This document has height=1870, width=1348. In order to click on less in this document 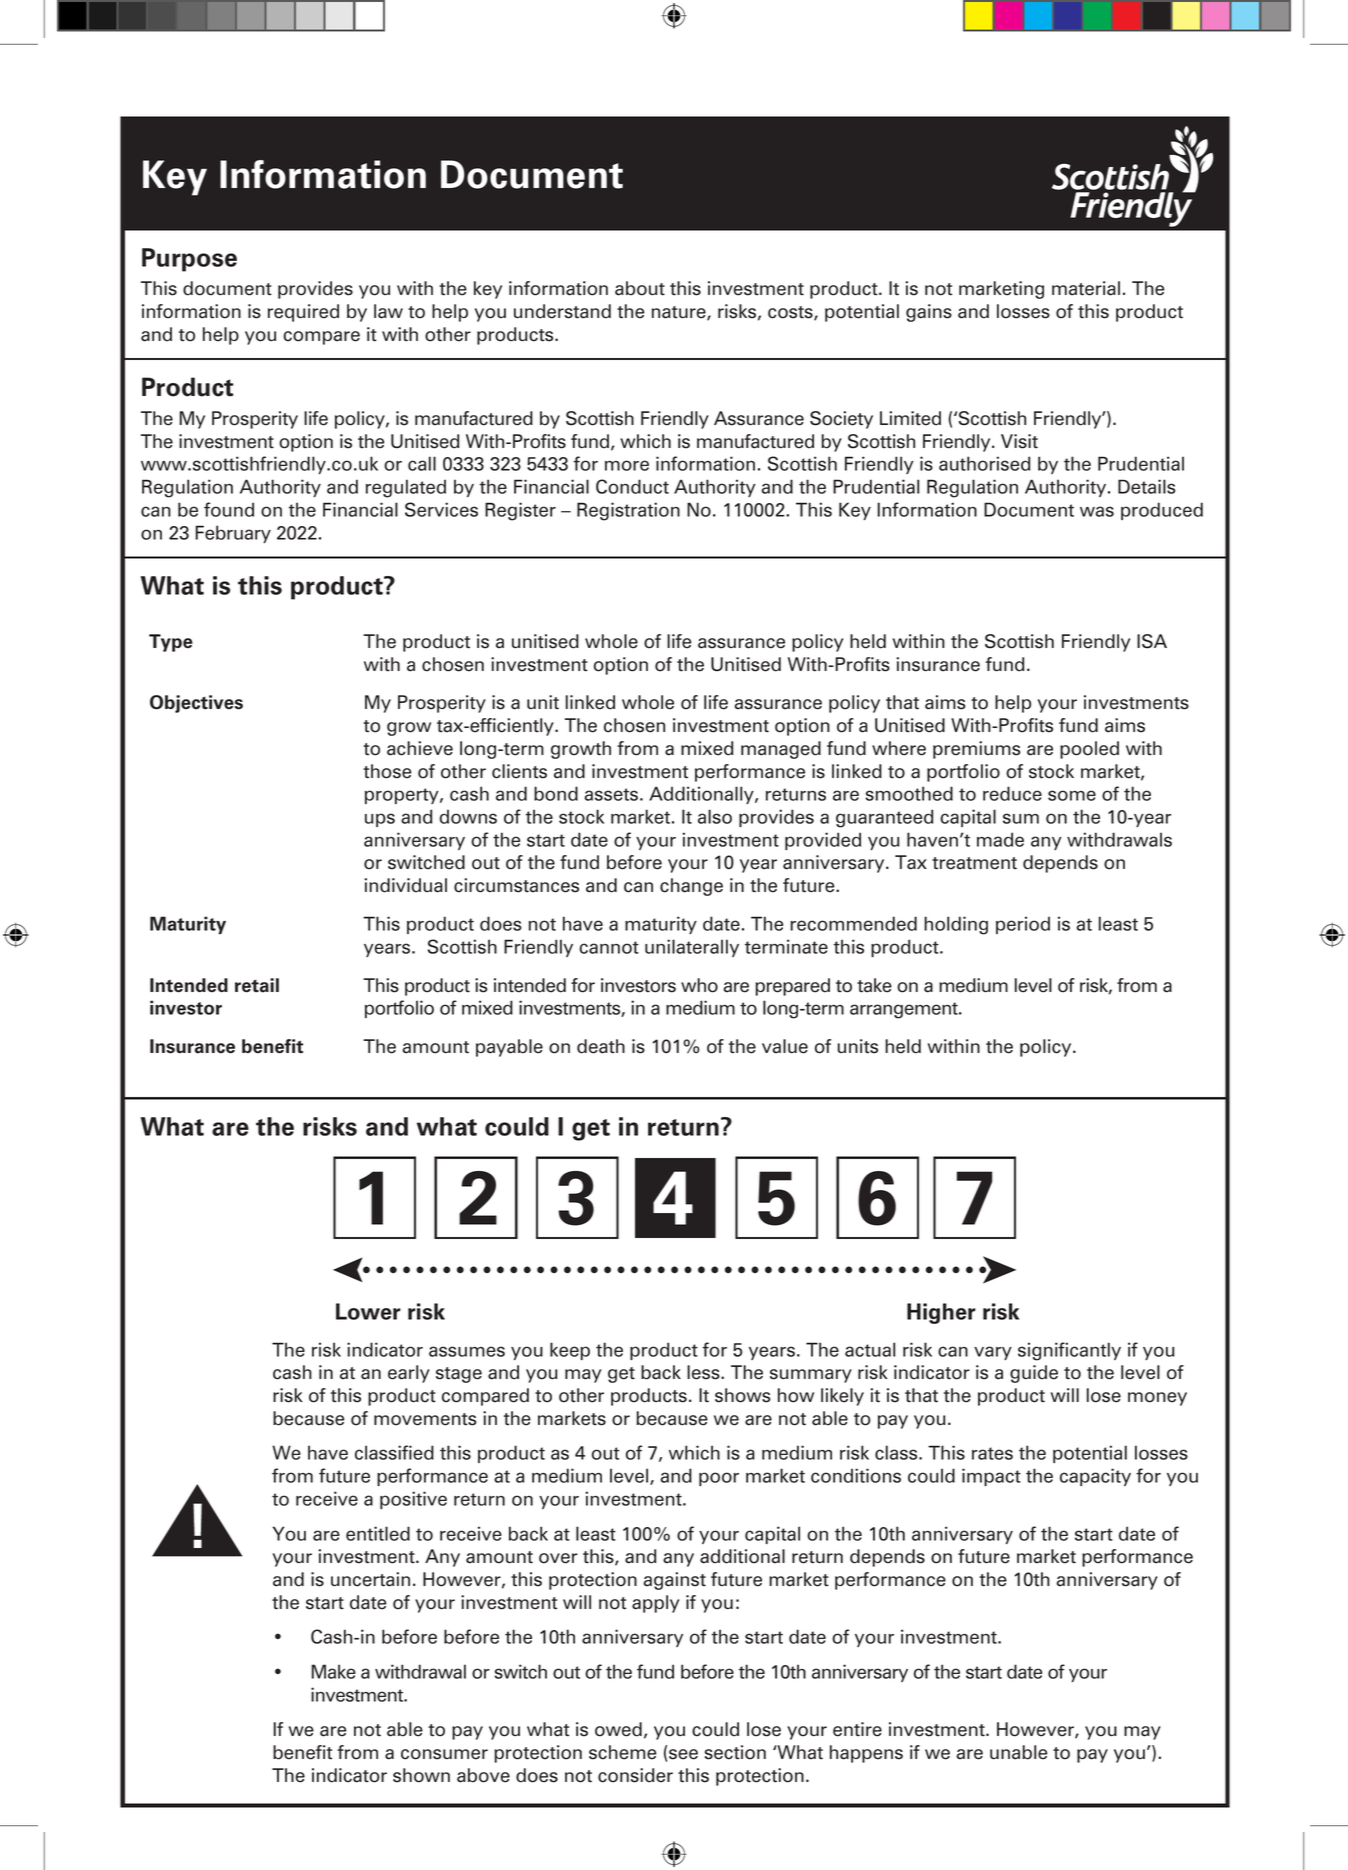, I will do `click(704, 1372)`.
